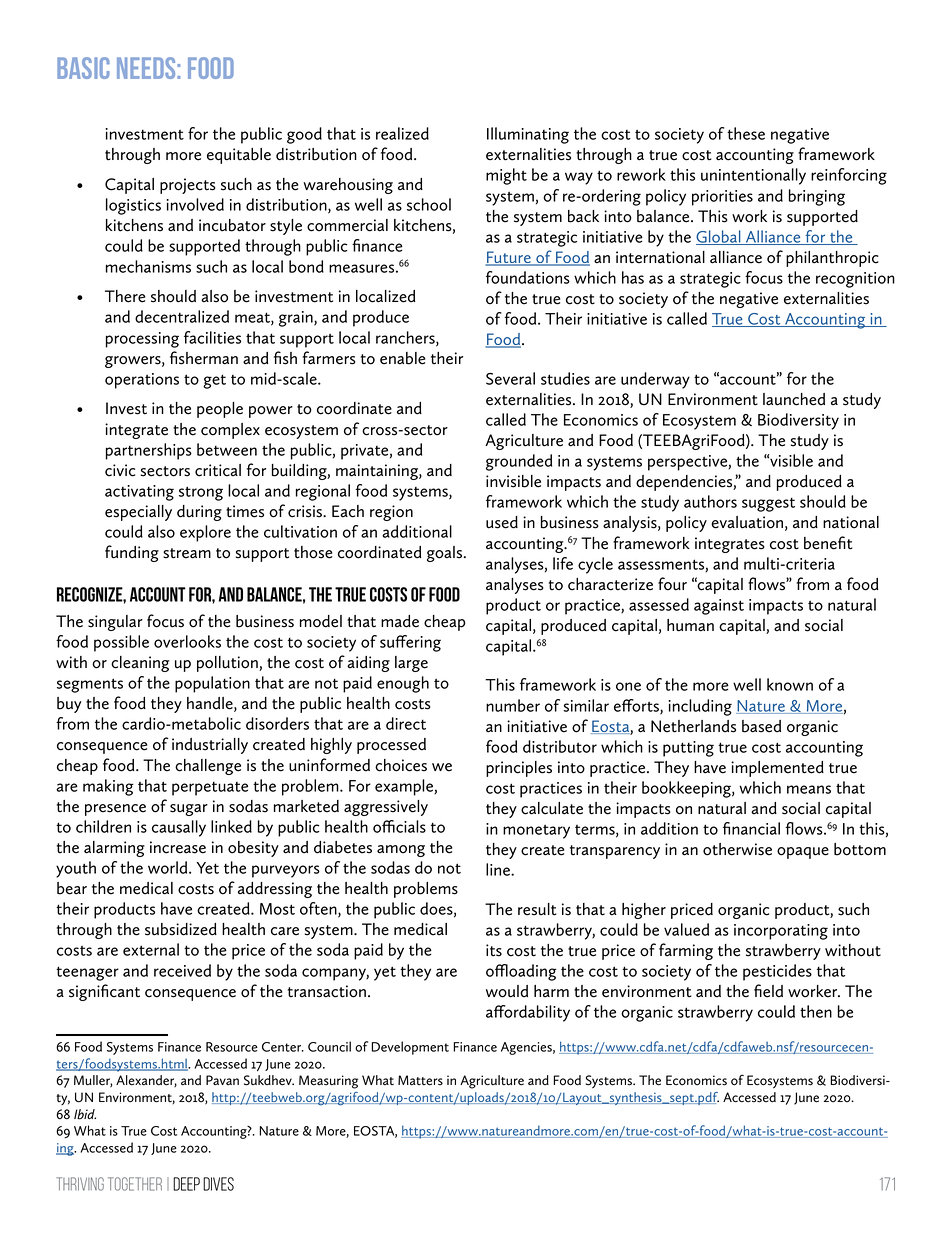 The height and width of the screenshot is (1233, 952). Describe the element at coordinates (189, 810) in the screenshot. I see `sugar` at that location.
